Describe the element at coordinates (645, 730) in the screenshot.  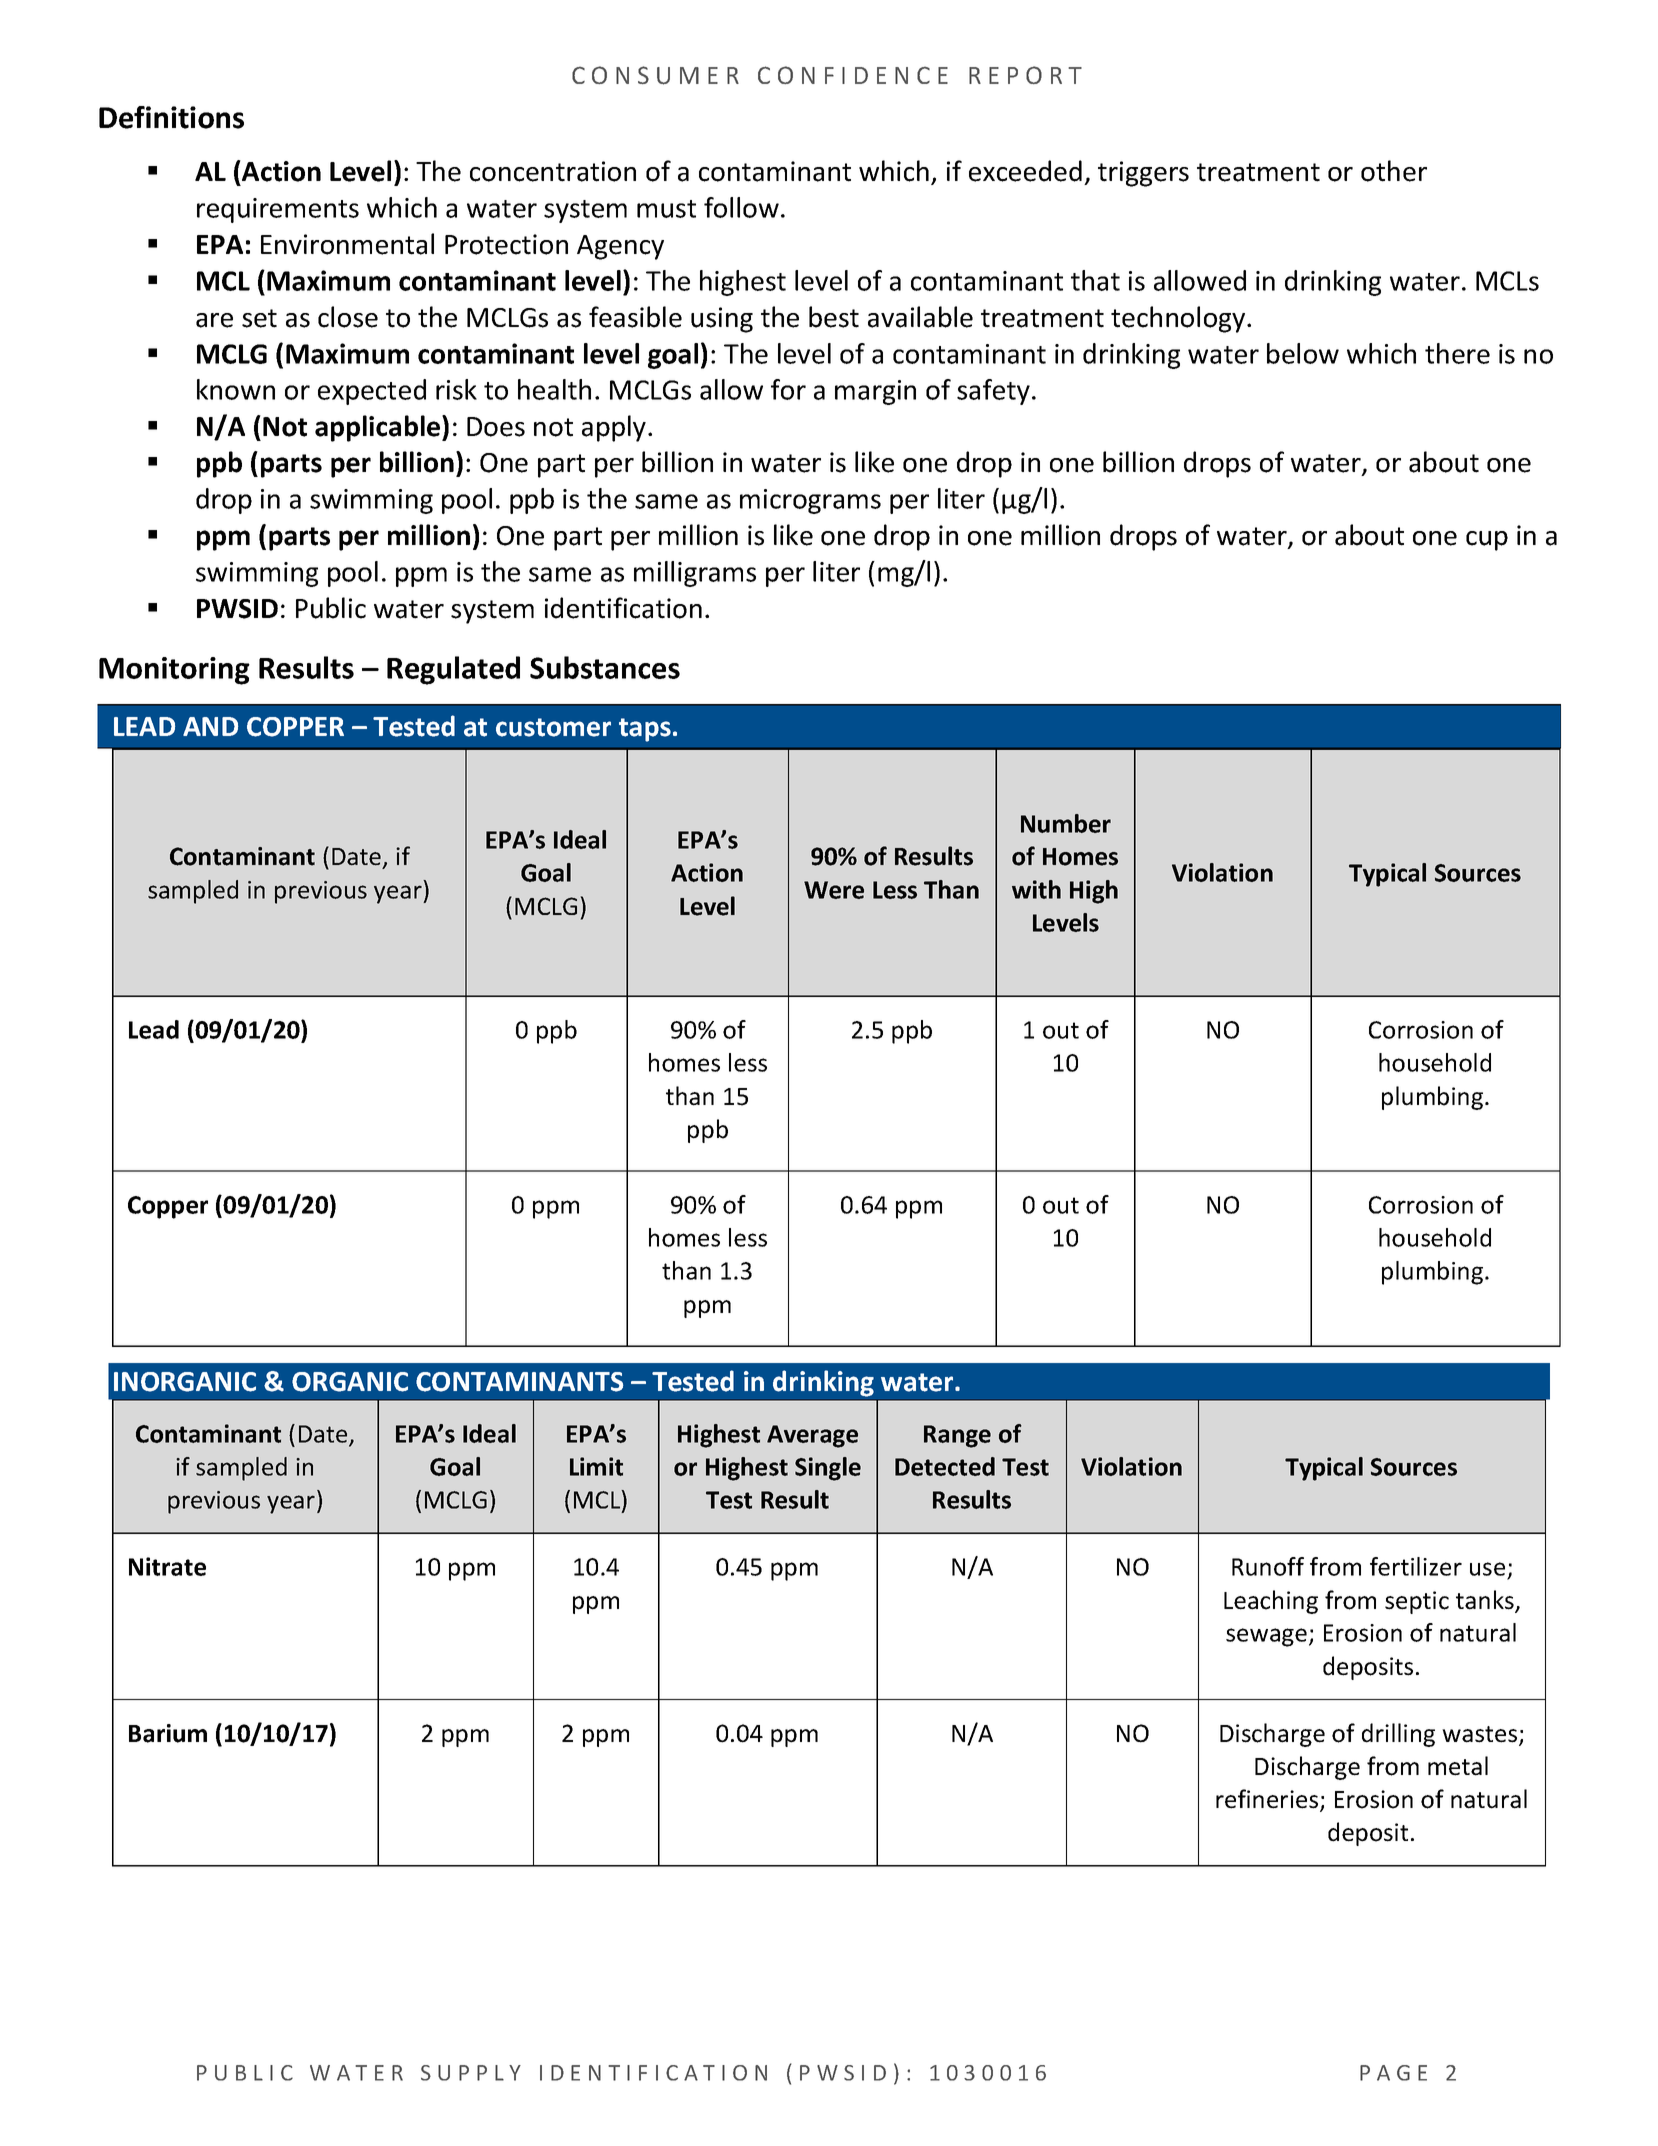
I see `taps` at that location.
